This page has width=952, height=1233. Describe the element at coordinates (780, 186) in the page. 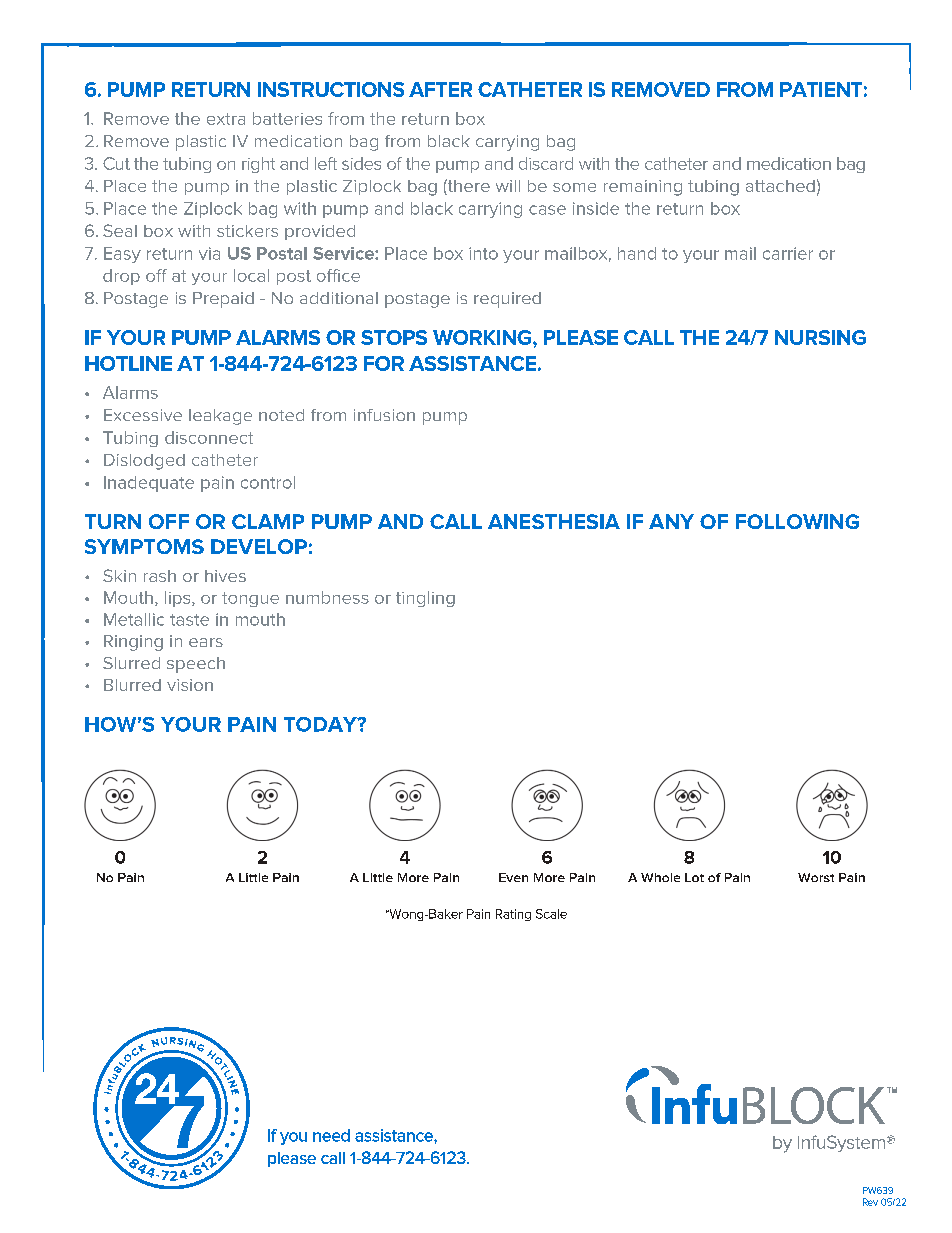

I see `attached` at that location.
